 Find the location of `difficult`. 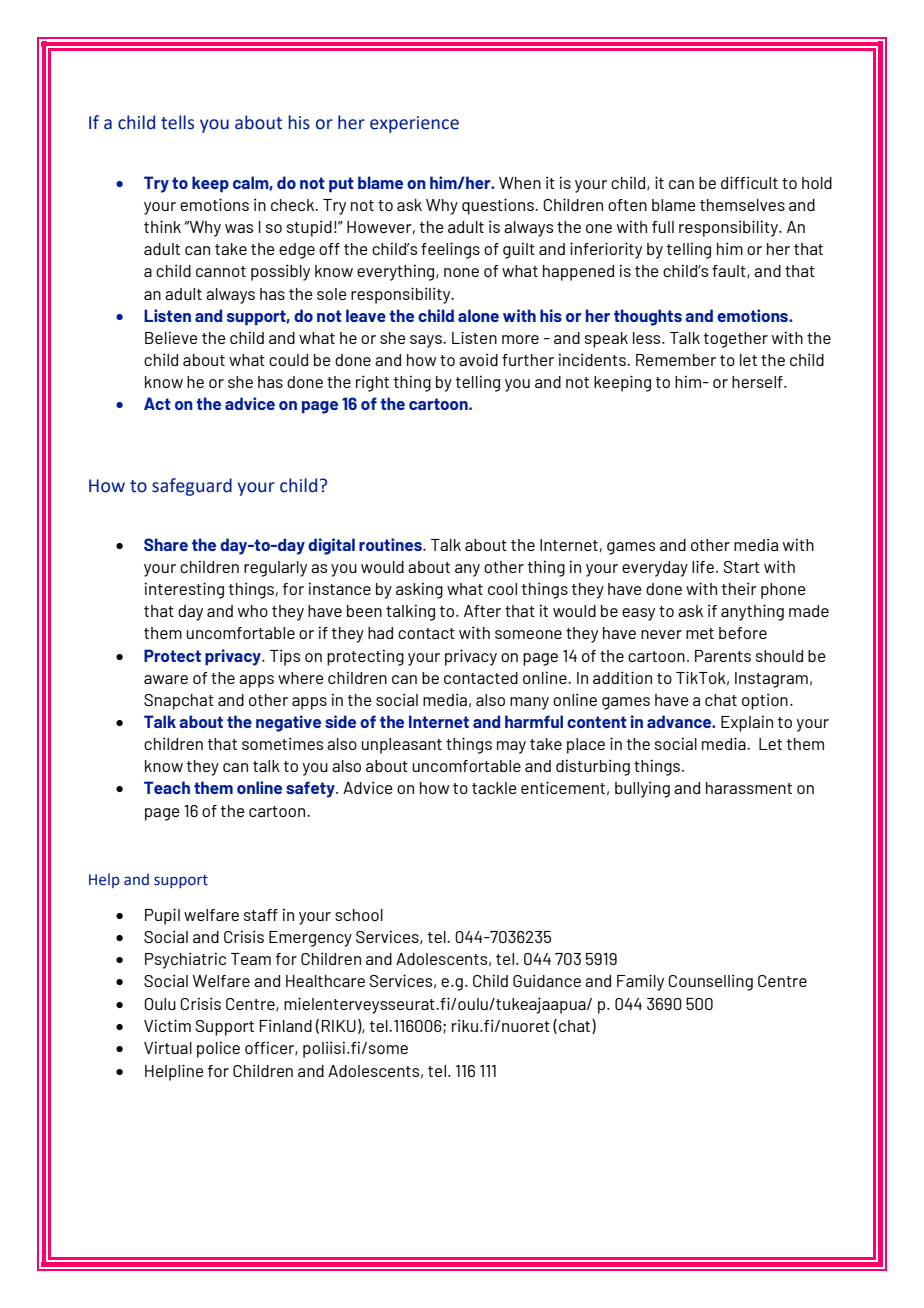

difficult is located at coordinates (749, 182).
